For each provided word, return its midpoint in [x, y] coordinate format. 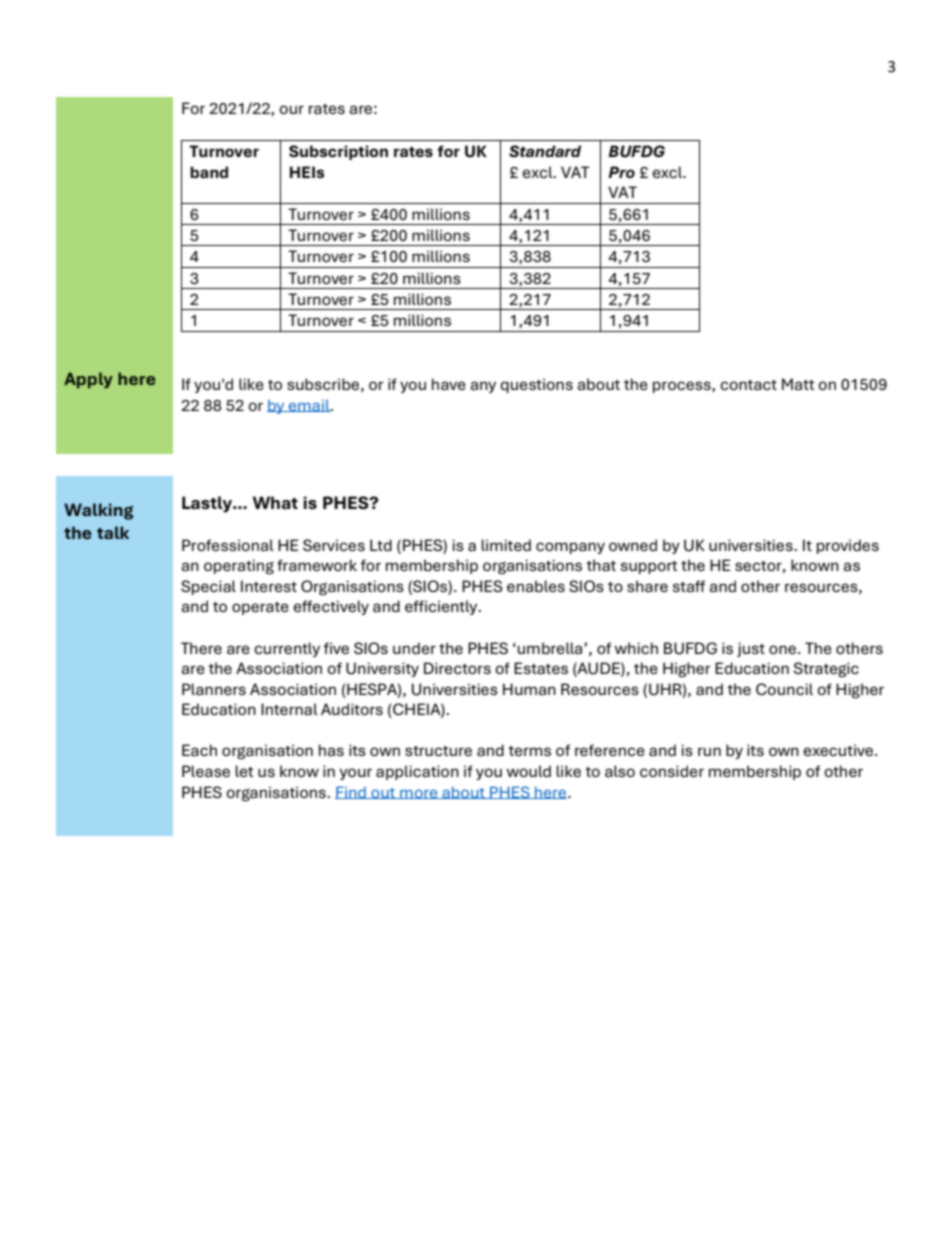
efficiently [442, 607]
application [417, 772]
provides [848, 546]
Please [206, 771]
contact [748, 385]
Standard [545, 151]
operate [260, 608]
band [209, 172]
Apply [88, 380]
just [751, 649]
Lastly [208, 504]
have [449, 384]
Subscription [338, 152]
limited [506, 545]
